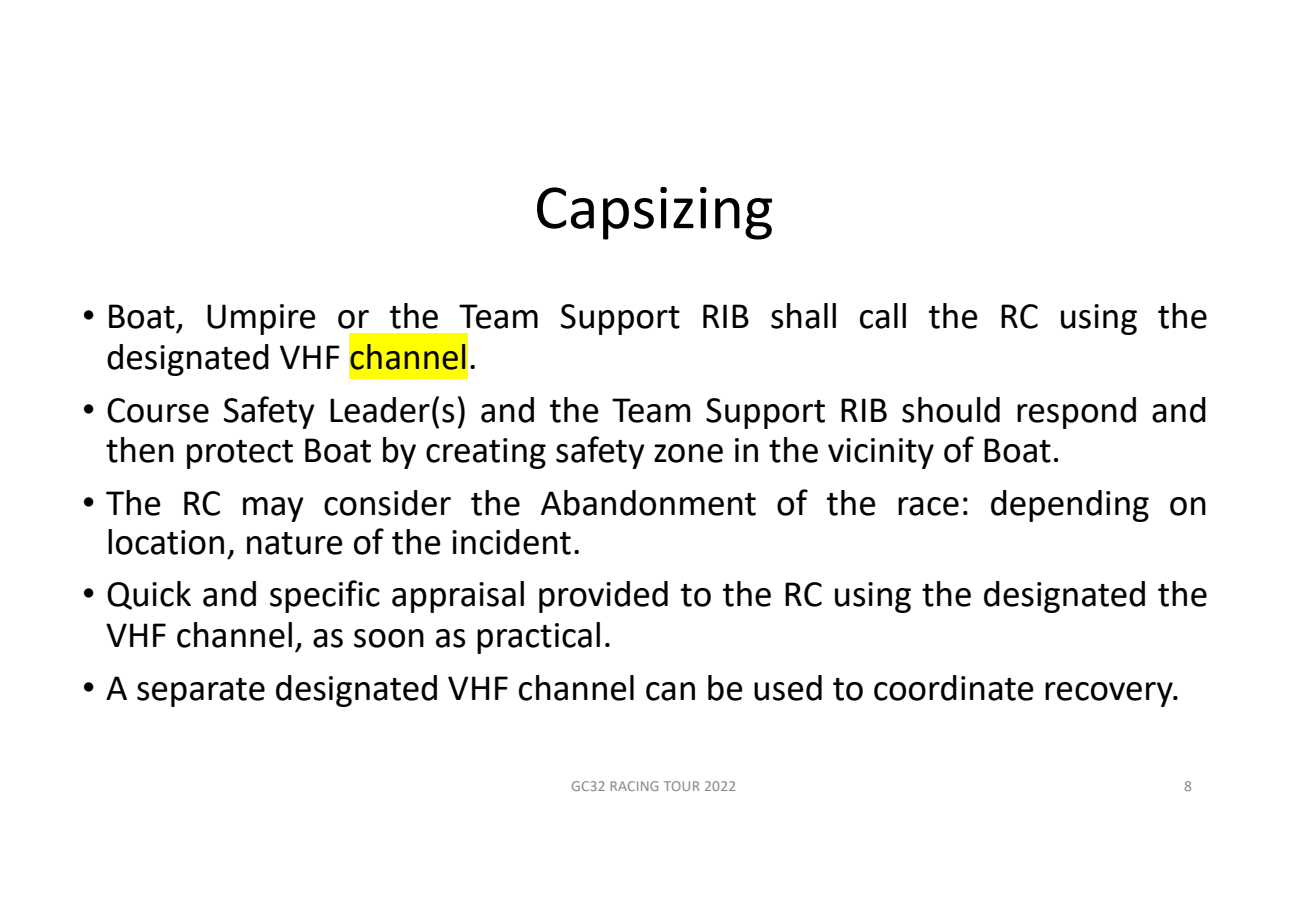 The width and height of the document is (1308, 924). I want to click on Capsizing, so click(654, 213).
